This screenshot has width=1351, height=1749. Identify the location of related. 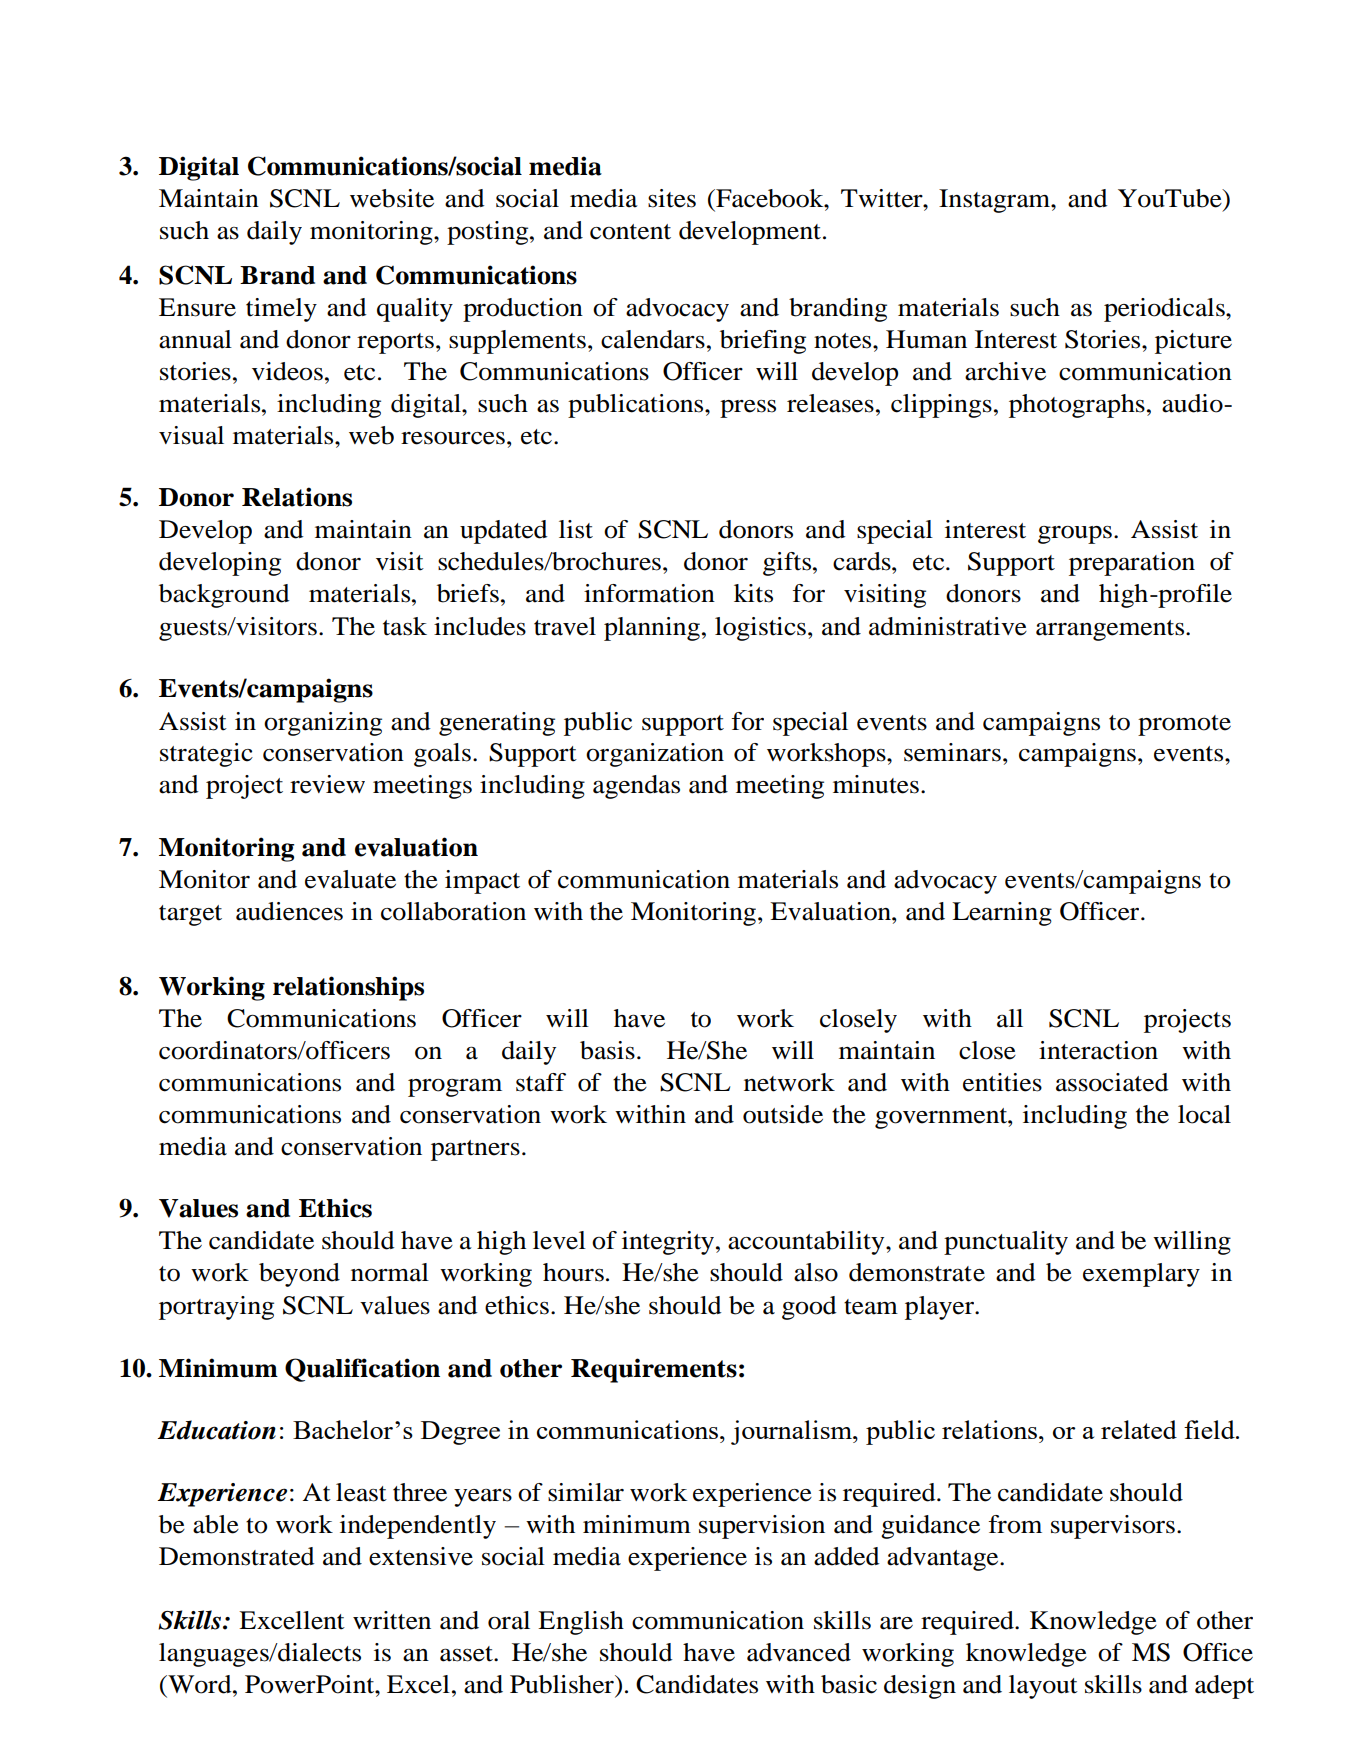
(1139, 1429).
